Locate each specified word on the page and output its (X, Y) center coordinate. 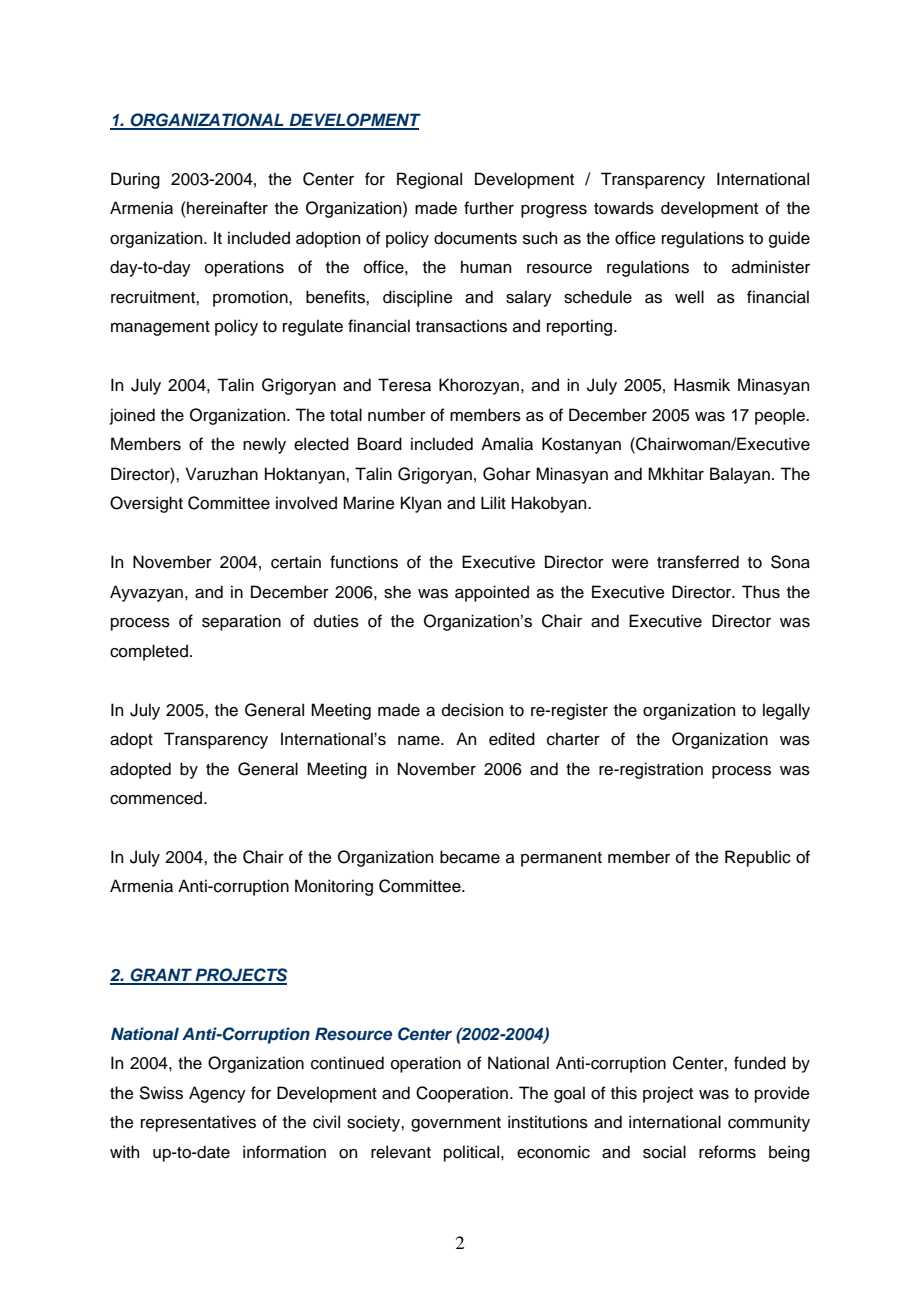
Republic (758, 858)
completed (149, 652)
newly (264, 445)
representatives (198, 1123)
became (470, 857)
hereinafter (227, 208)
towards (624, 208)
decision (472, 710)
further (489, 208)
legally (786, 711)
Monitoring (334, 887)
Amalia (507, 444)
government (456, 1124)
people (781, 416)
